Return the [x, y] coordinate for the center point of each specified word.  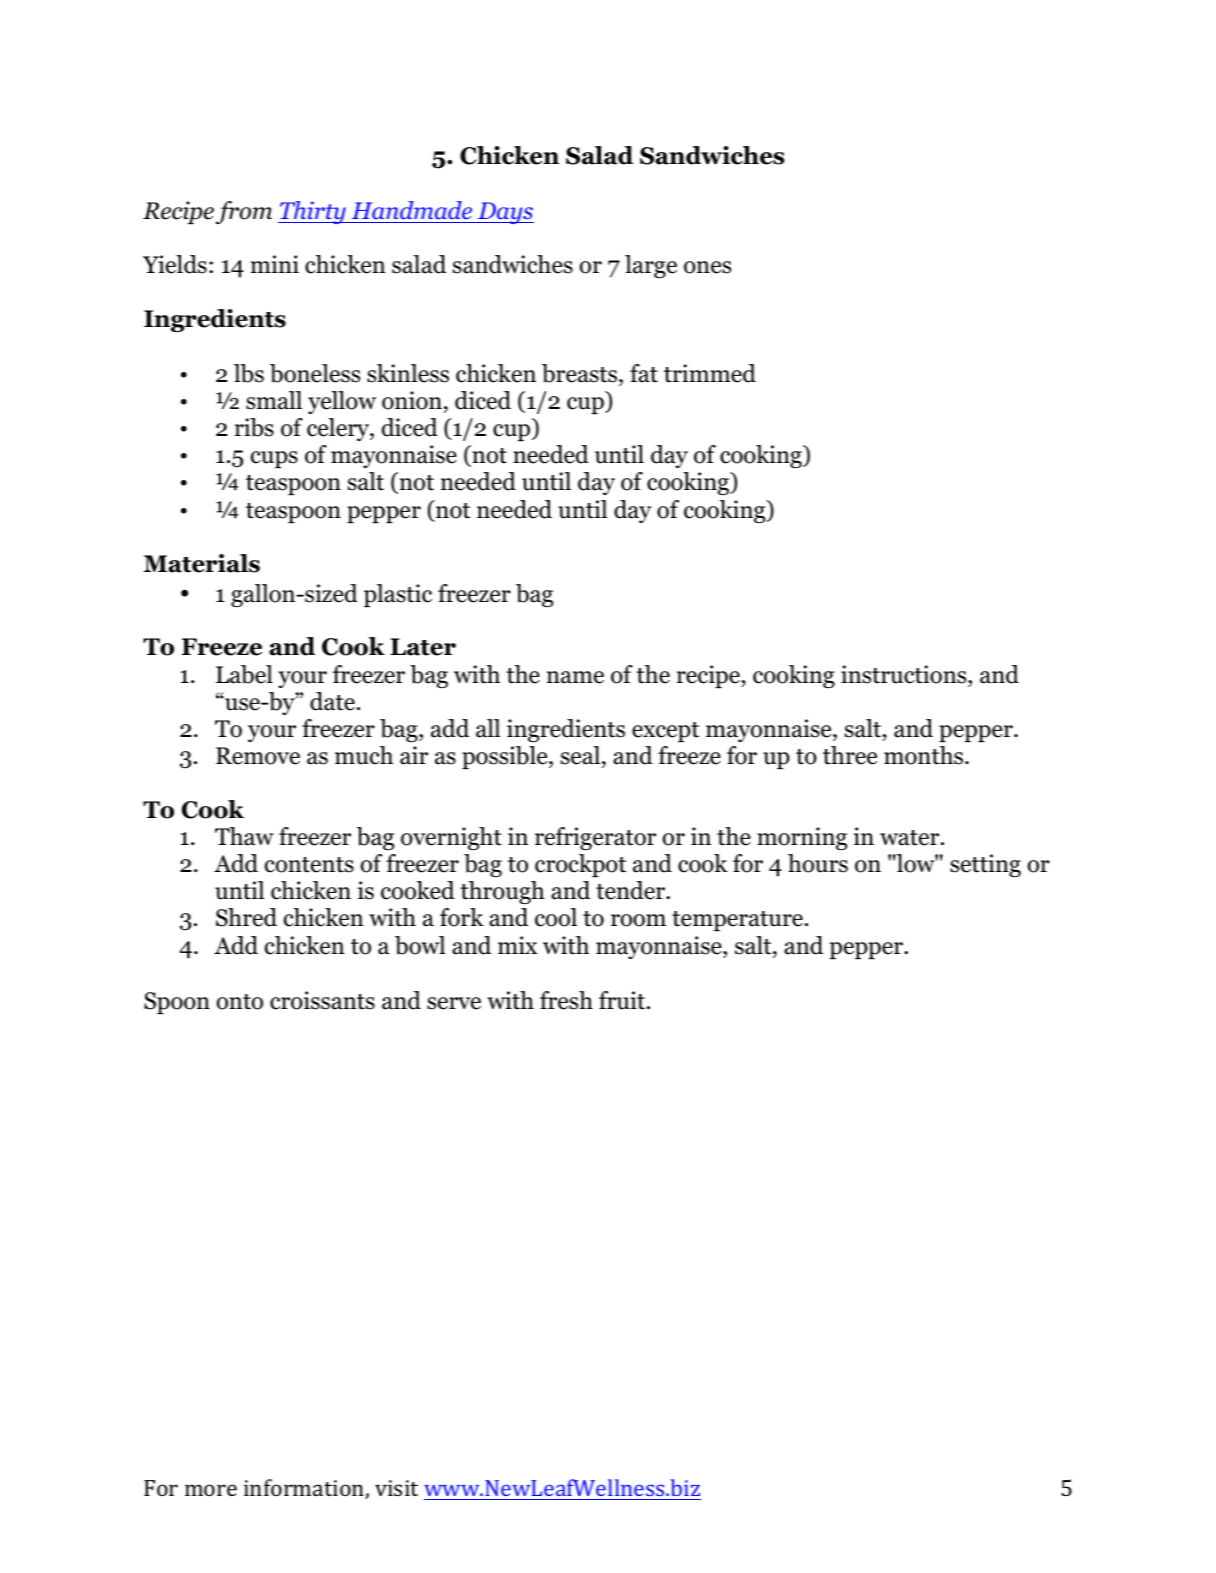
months [925, 755]
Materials [202, 563]
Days [505, 213]
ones [707, 267]
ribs [254, 427]
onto [240, 1002]
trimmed [710, 373]
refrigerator [595, 838]
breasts [579, 373]
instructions [905, 674]
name [575, 677]
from [244, 212]
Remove [258, 756]
